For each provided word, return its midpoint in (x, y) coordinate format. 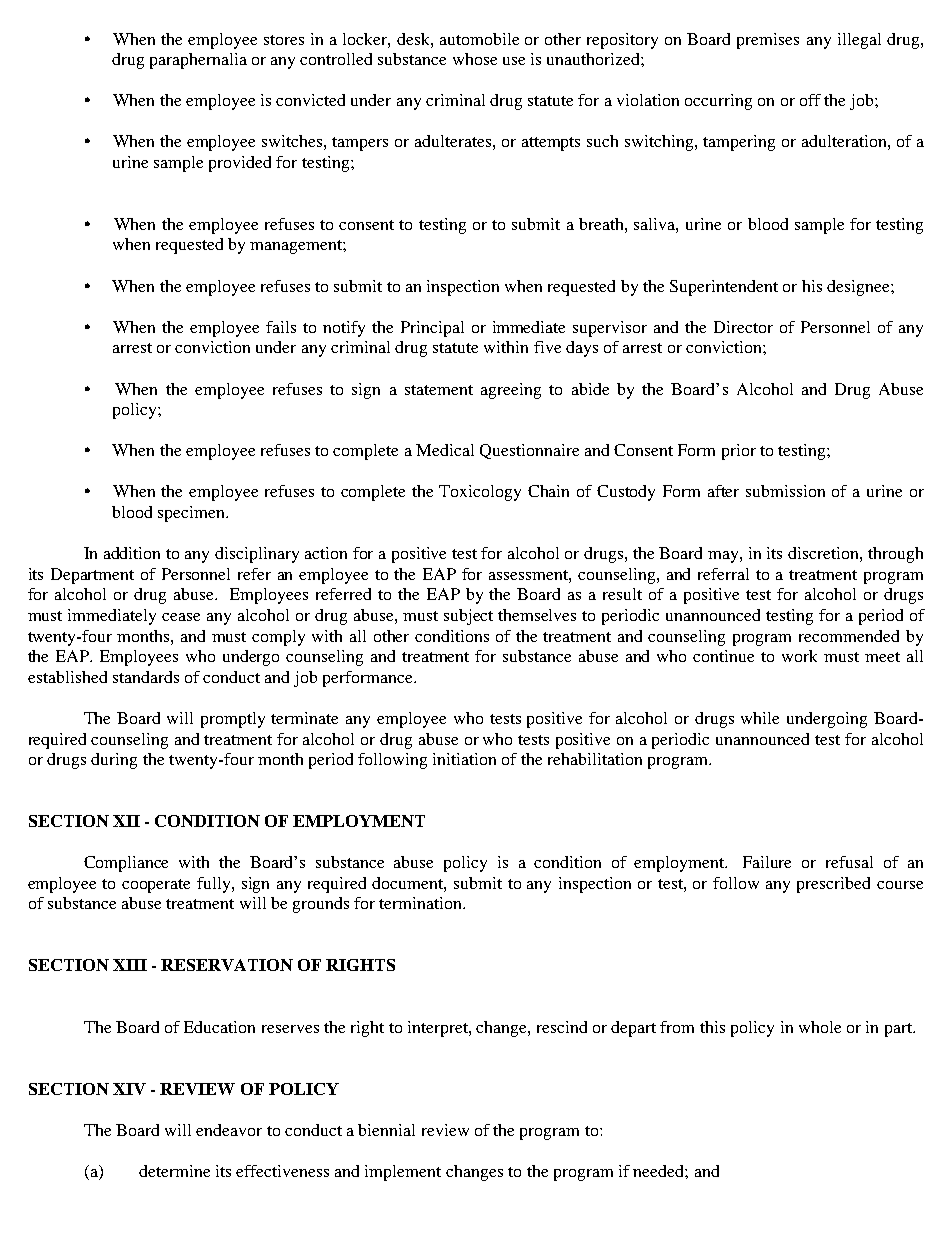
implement (403, 1173)
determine (174, 1171)
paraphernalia (198, 61)
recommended (849, 636)
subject (468, 617)
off (810, 100)
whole (820, 1027)
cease (181, 617)
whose (475, 59)
